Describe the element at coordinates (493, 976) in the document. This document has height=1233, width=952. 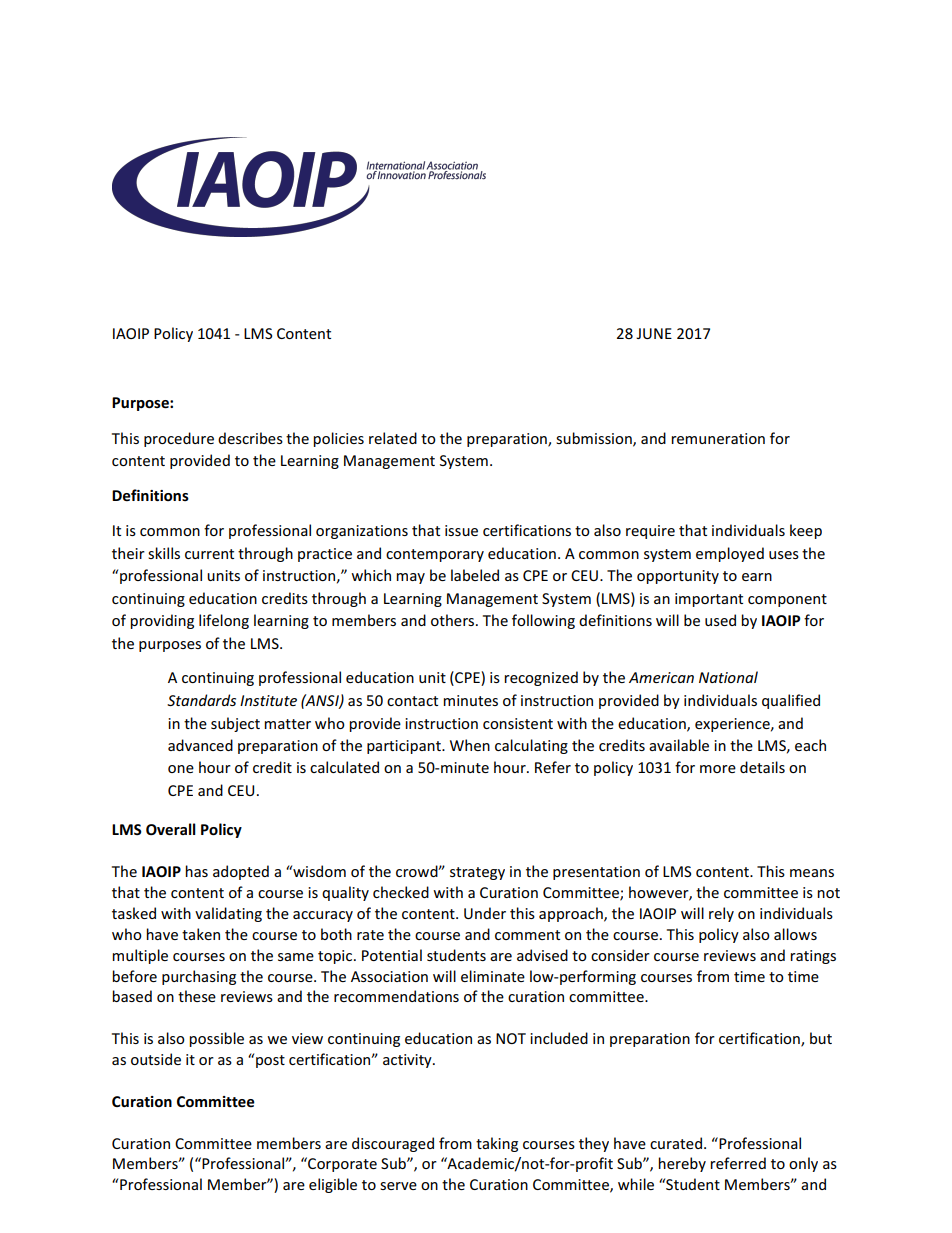
I see `eliminate` at that location.
